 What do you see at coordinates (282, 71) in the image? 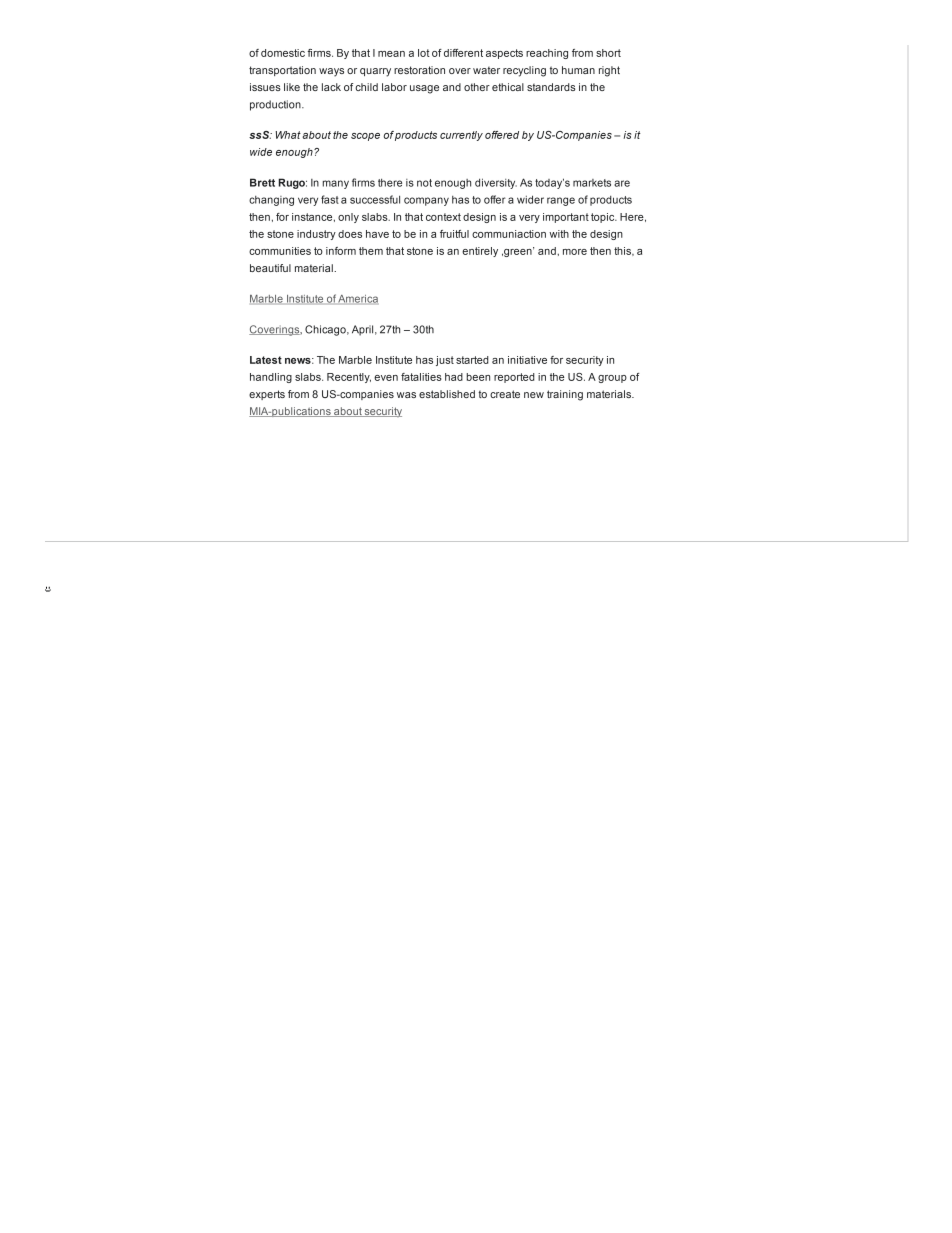
I see `transportation` at bounding box center [282, 71].
